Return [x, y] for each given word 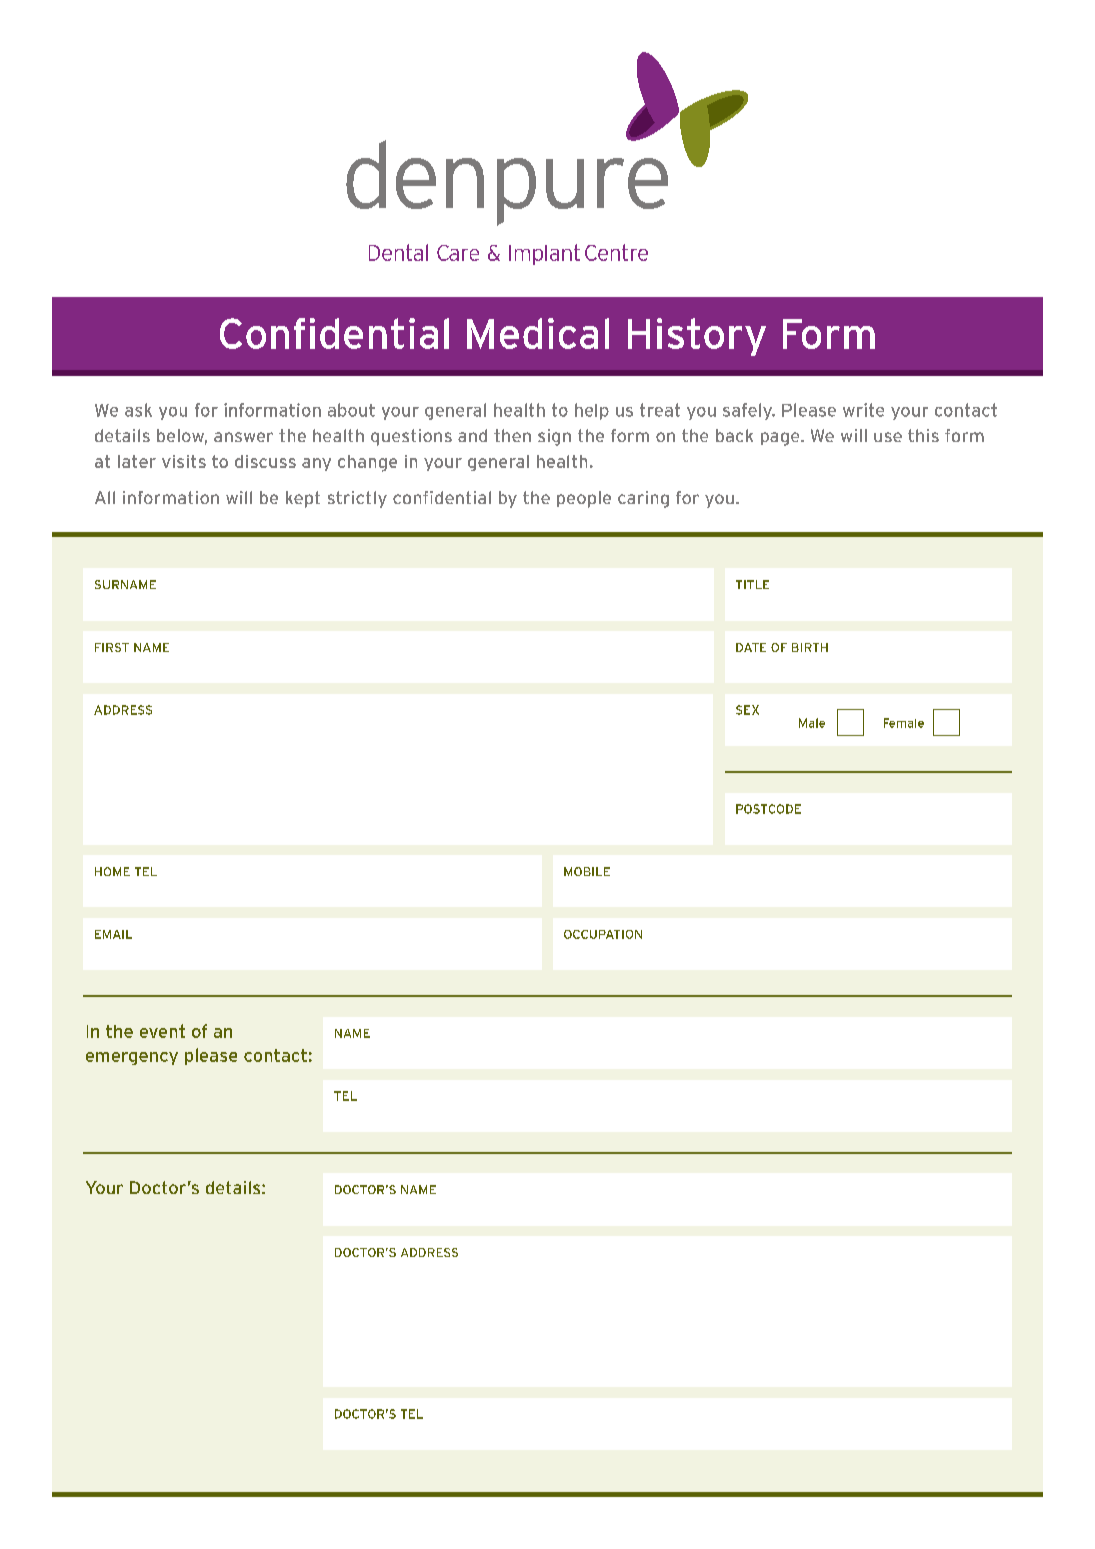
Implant [544, 254]
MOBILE [587, 871]
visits [184, 461]
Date [751, 647]
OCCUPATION [603, 934]
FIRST [112, 647]
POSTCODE [768, 809]
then [512, 435]
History [697, 337]
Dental [398, 252]
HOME [112, 871]
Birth [810, 647]
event [162, 1031]
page [781, 439]
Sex [747, 710]
